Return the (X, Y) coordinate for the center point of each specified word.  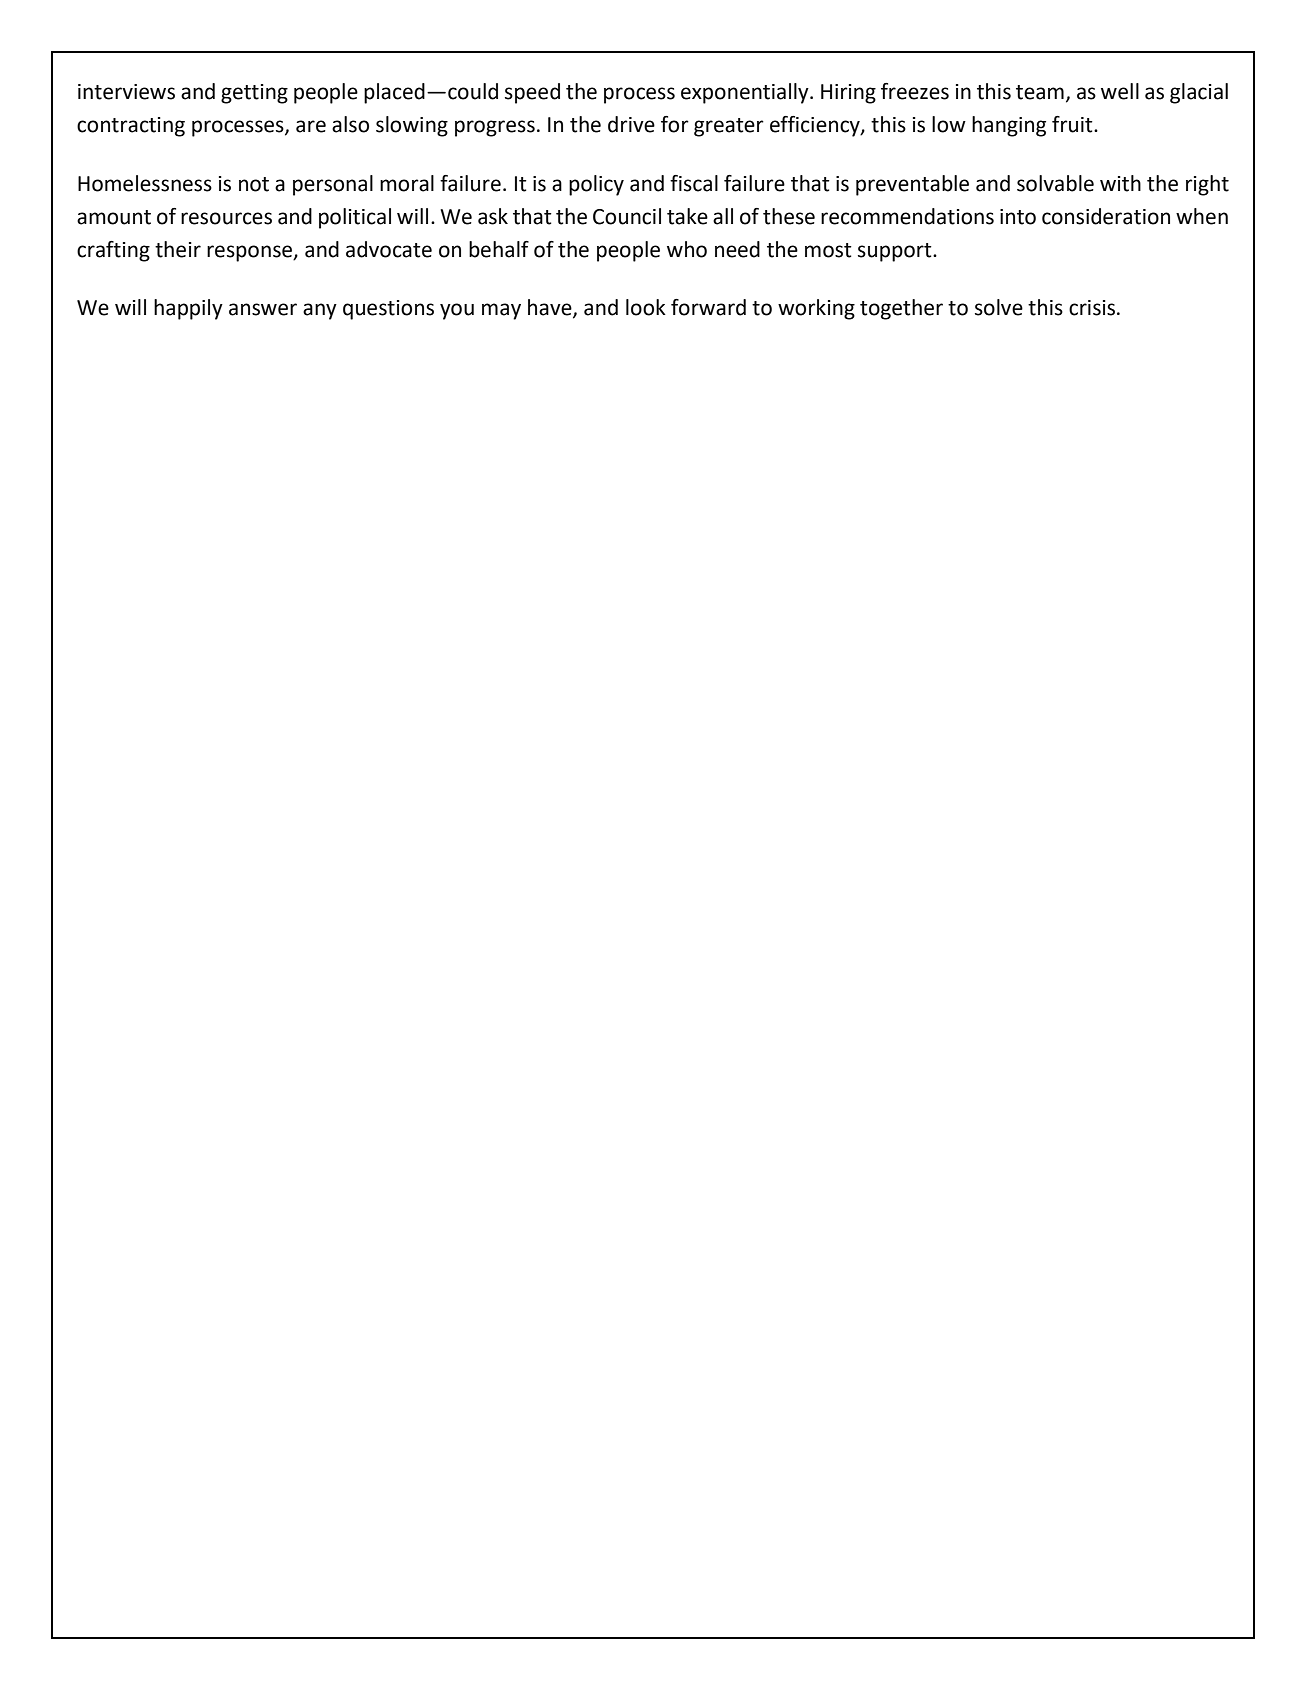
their (178, 249)
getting (254, 94)
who (687, 249)
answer (263, 309)
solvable (1055, 183)
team (1040, 92)
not (254, 184)
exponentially (746, 93)
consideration (1106, 216)
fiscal (694, 183)
